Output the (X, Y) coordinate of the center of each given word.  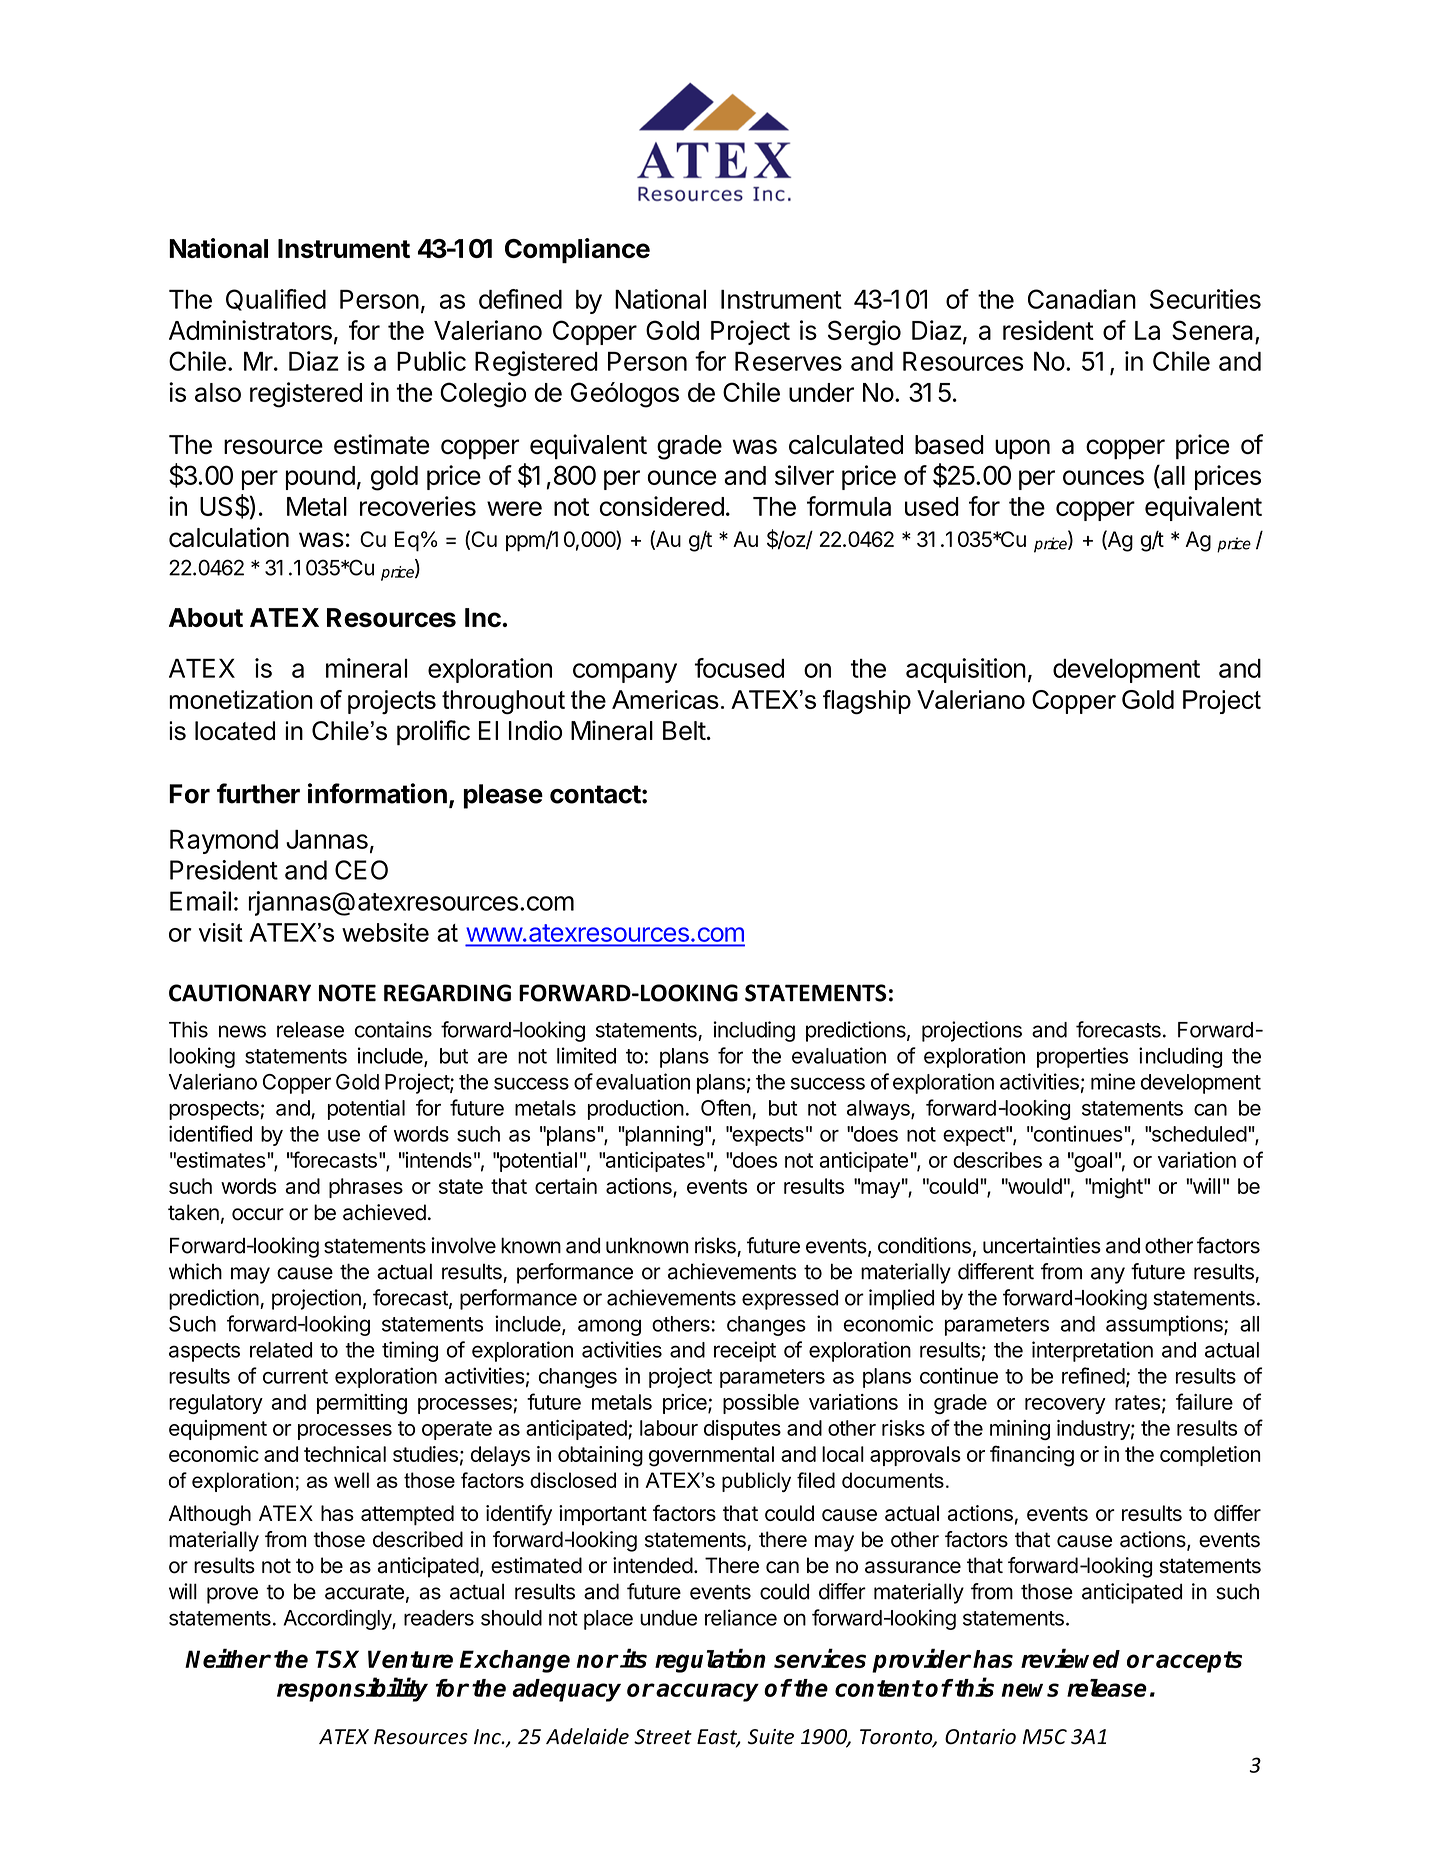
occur (258, 1214)
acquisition (966, 670)
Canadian (1082, 299)
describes (997, 1160)
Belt (684, 730)
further (258, 793)
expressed (790, 1300)
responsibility (352, 1689)
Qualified (276, 300)
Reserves (788, 361)
